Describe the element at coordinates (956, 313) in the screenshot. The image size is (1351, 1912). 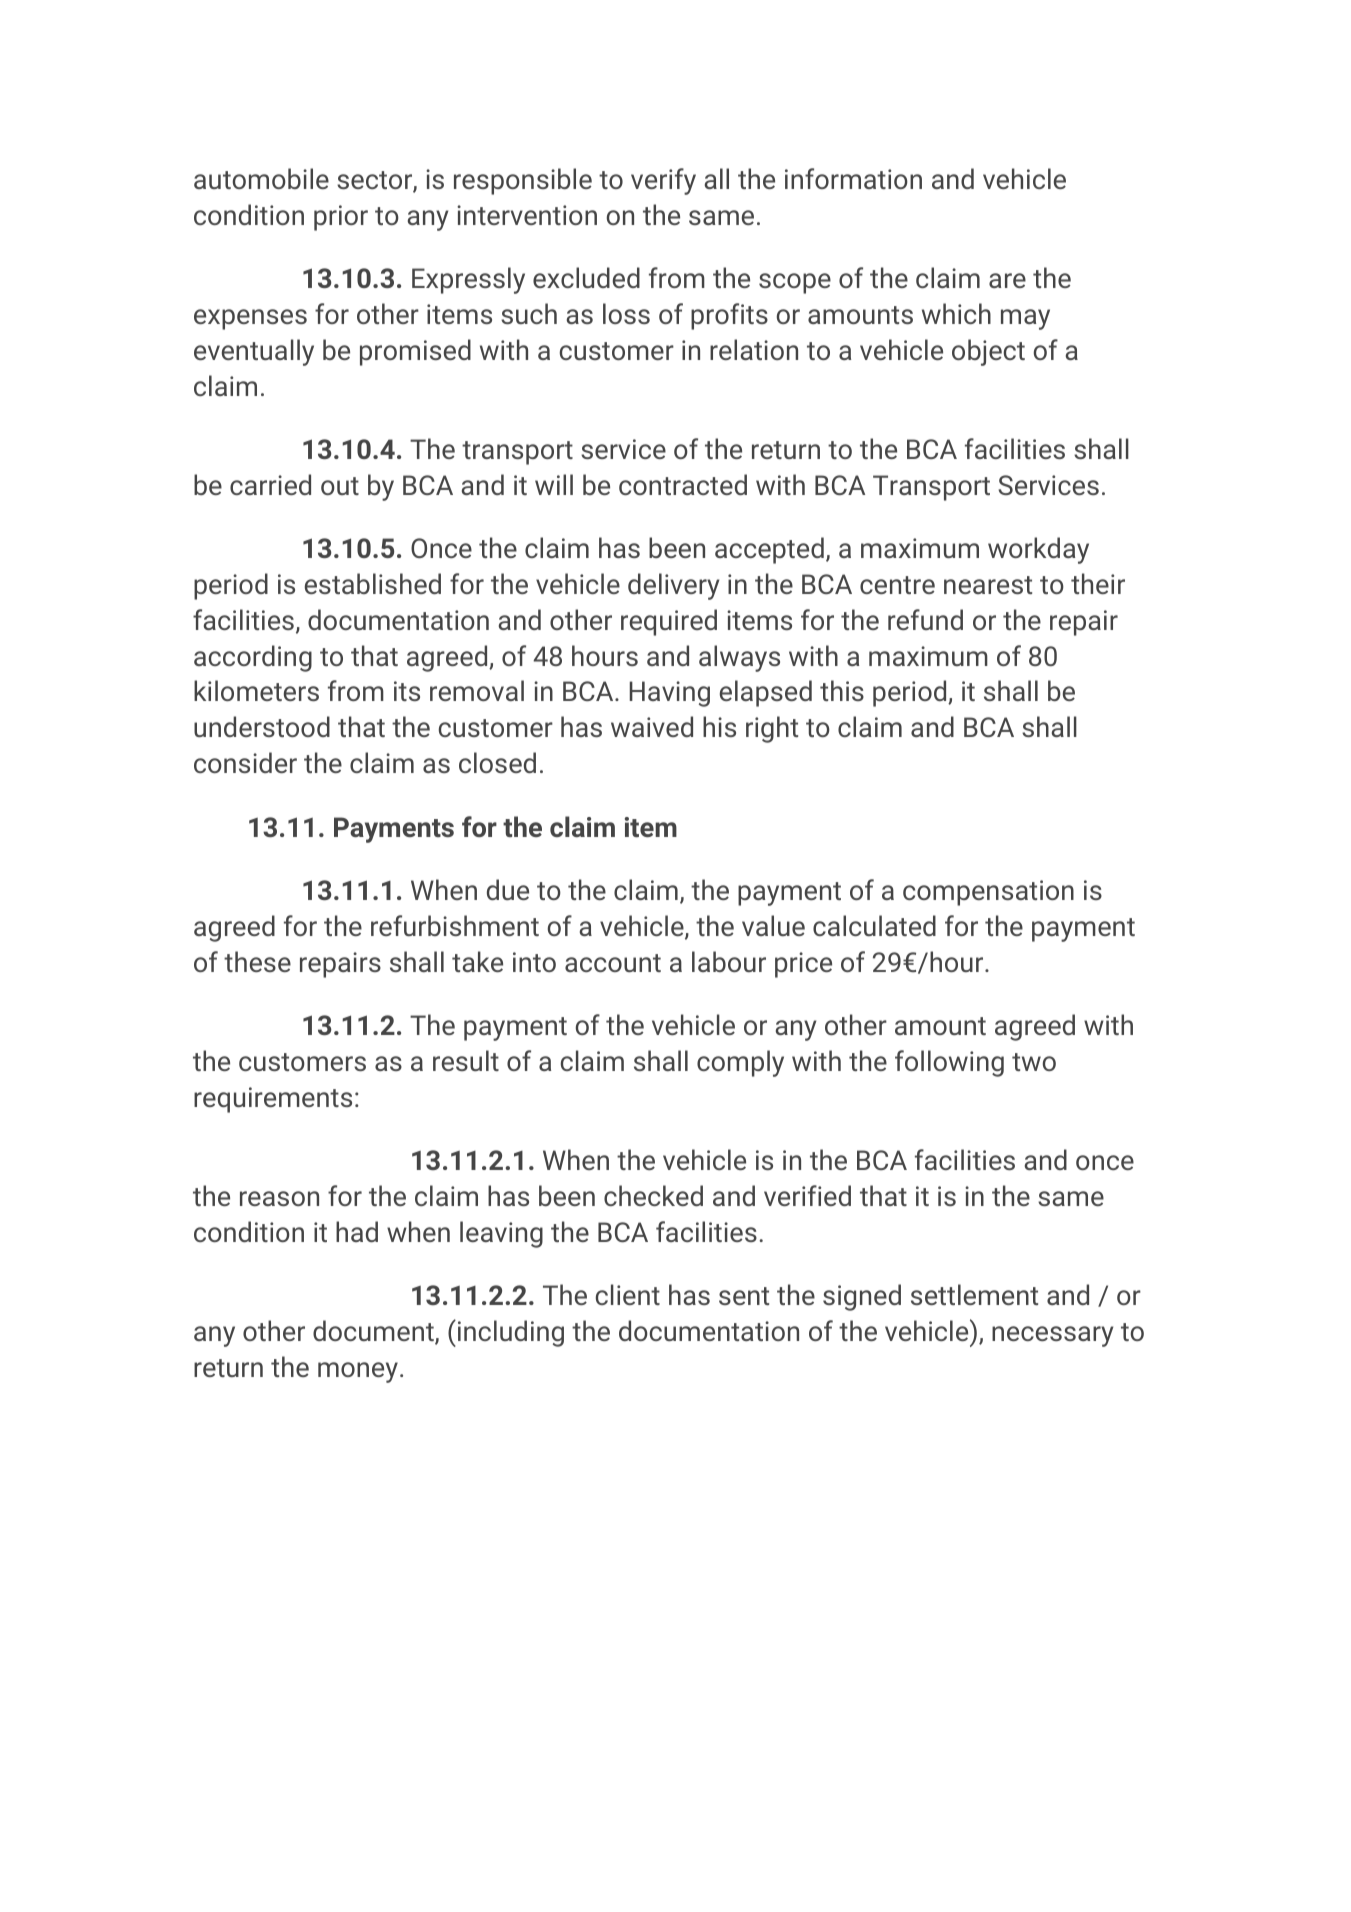
I see `which` at that location.
